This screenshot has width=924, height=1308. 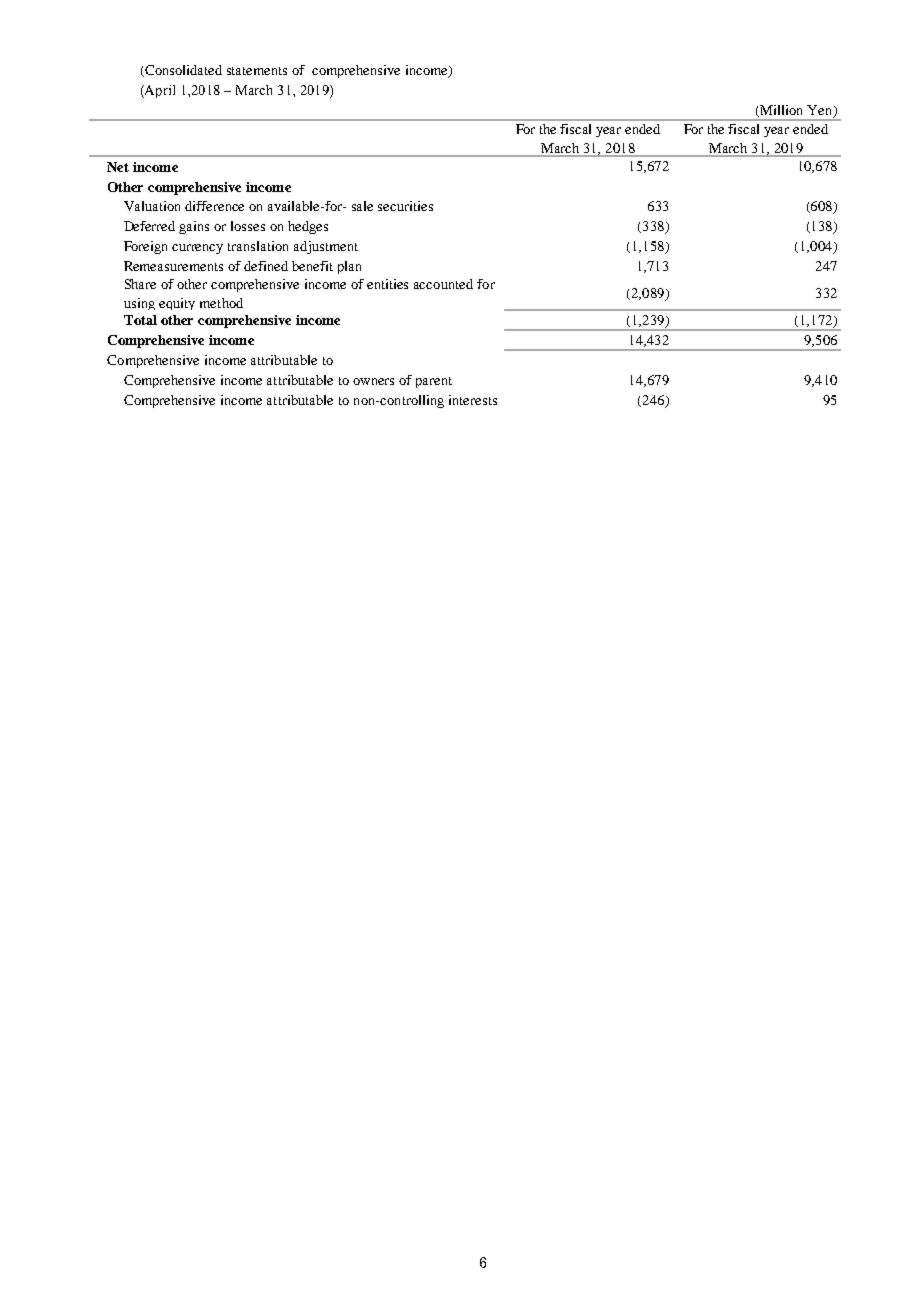 What do you see at coordinates (443, 284) in the screenshot?
I see `accounted` at bounding box center [443, 284].
